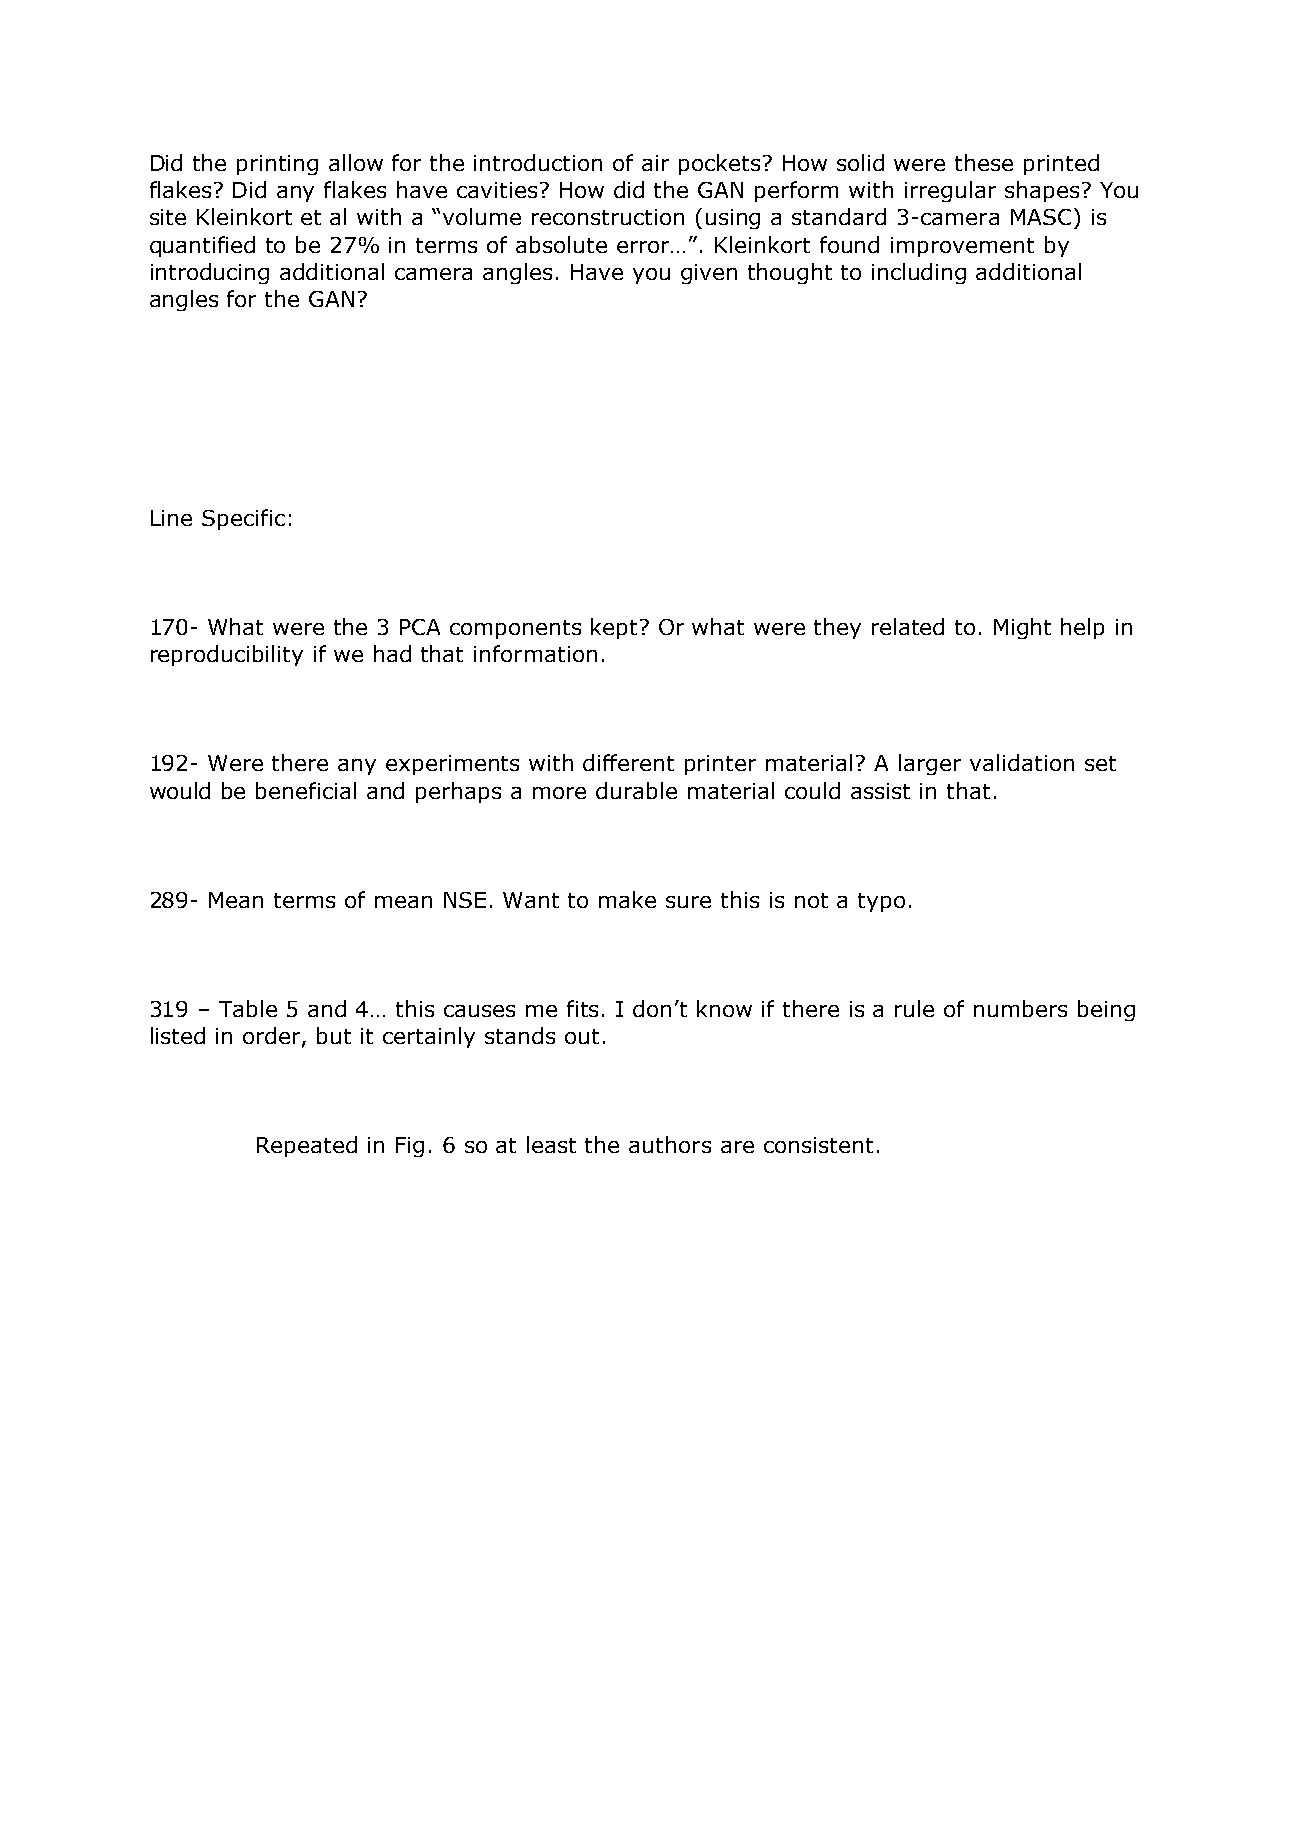 This screenshot has width=1300, height=1838. I want to click on Specific, so click(243, 519).
